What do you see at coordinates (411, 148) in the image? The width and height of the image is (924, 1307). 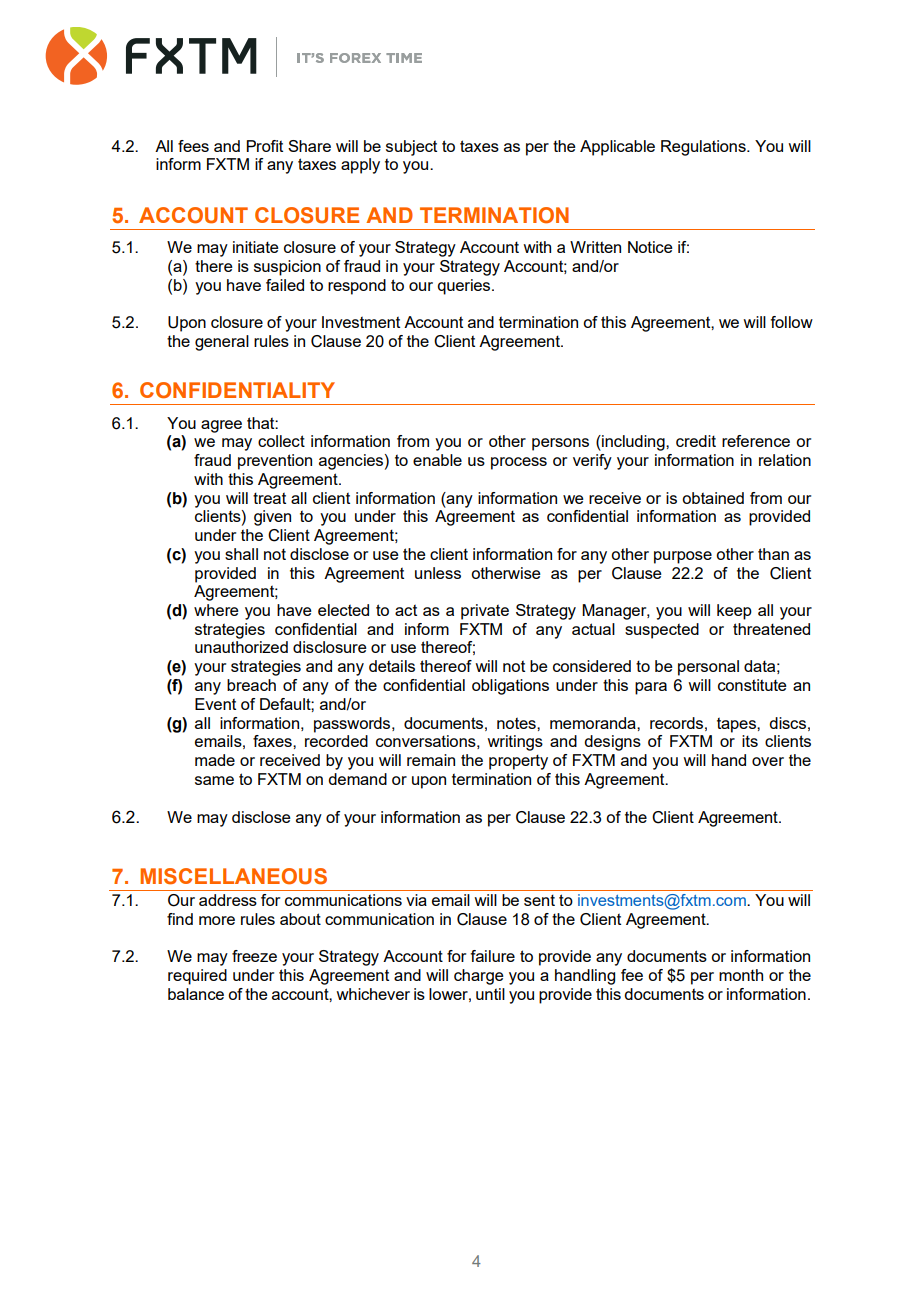 I see `subject` at bounding box center [411, 148].
